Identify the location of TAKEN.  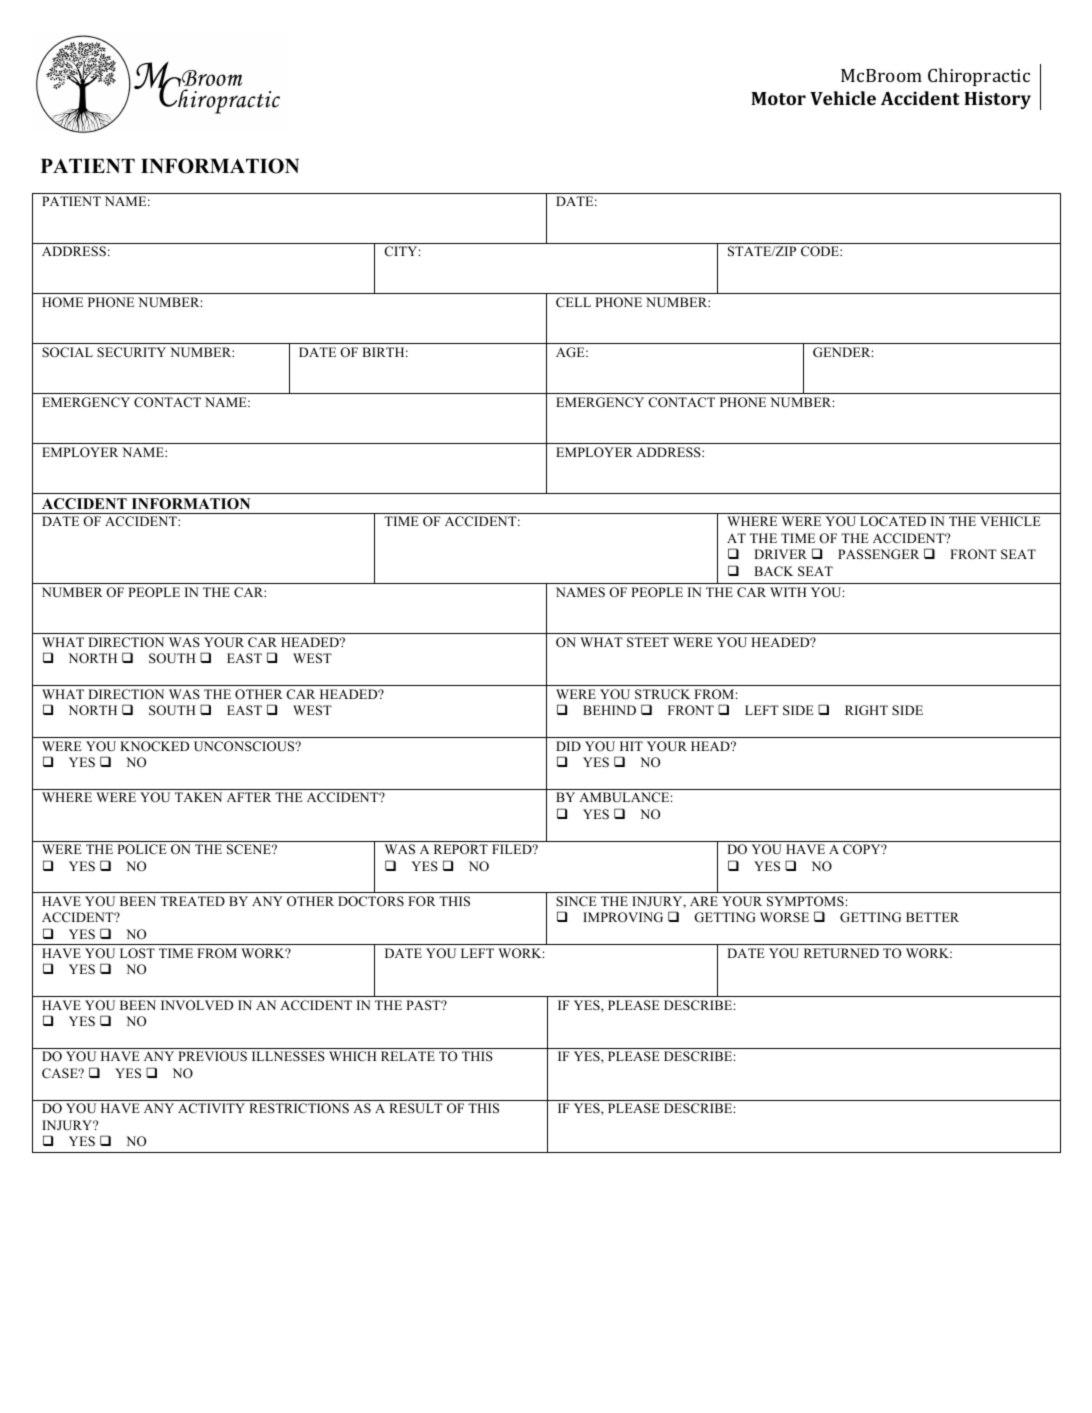
(198, 797).
